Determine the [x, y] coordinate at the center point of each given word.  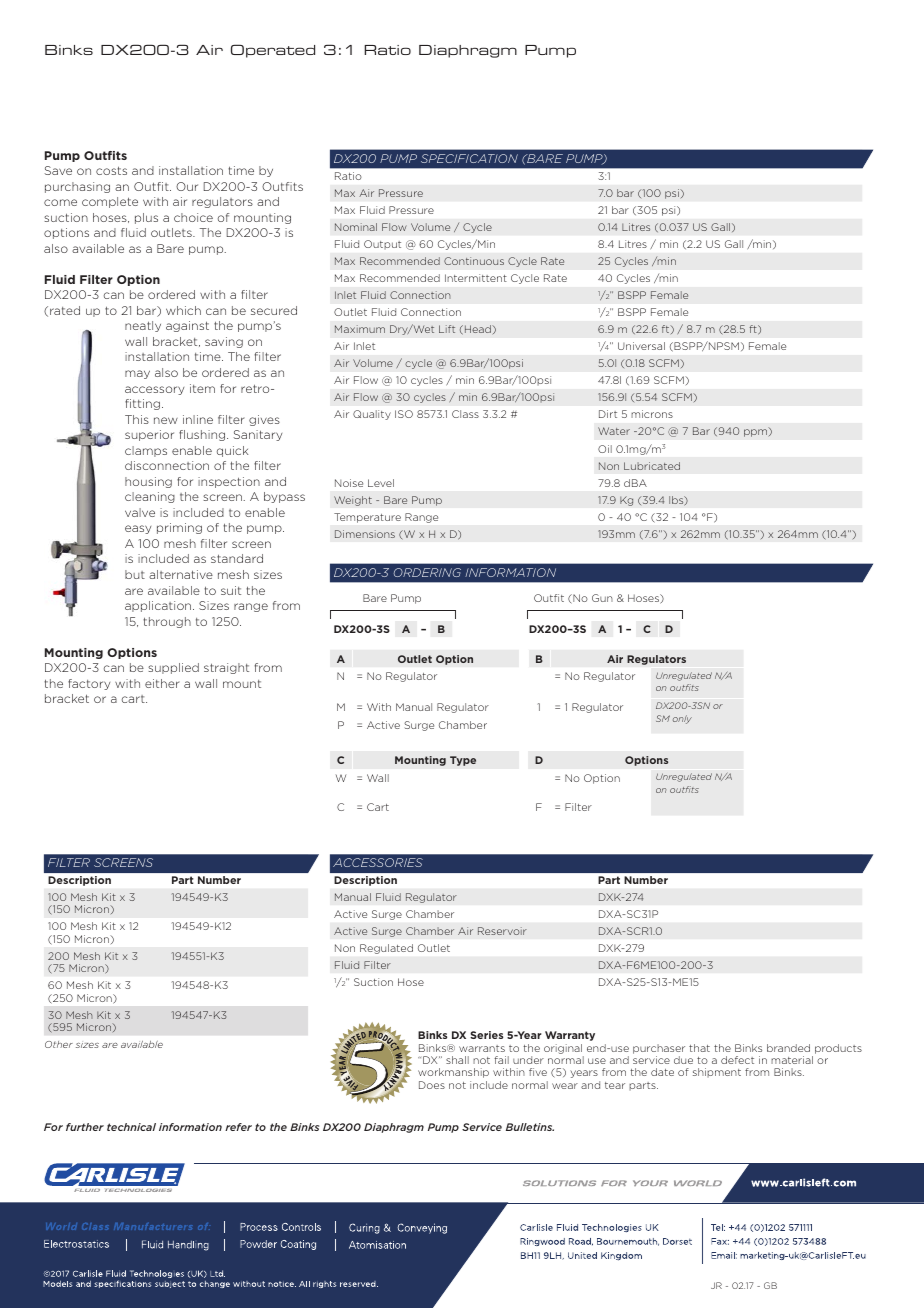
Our [187, 186]
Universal [641, 346]
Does [432, 1085]
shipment [717, 1073]
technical [131, 1127]
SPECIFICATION [469, 158]
